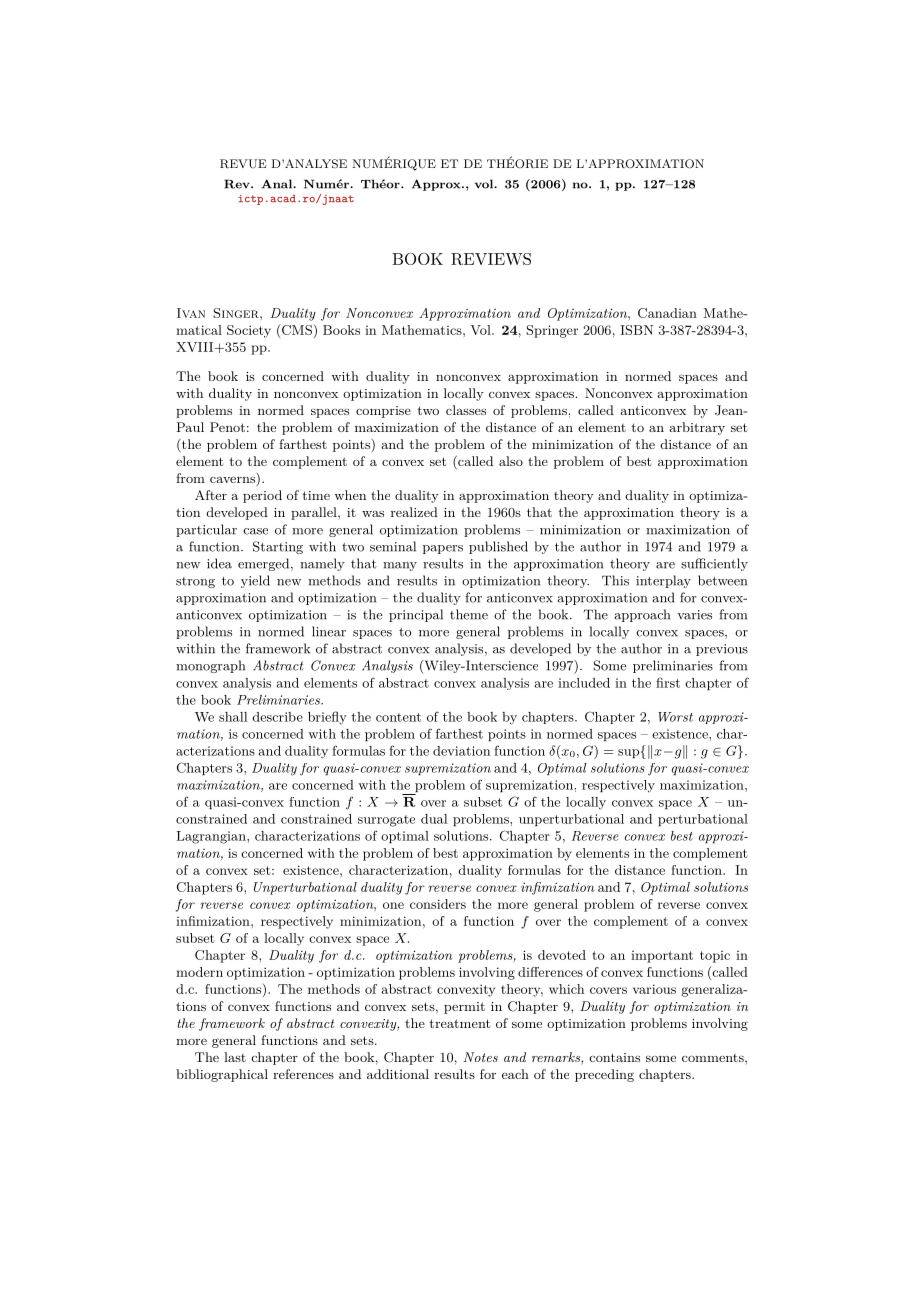  Describe the element at coordinates (243, 164) in the screenshot. I see `REVUE` at that location.
